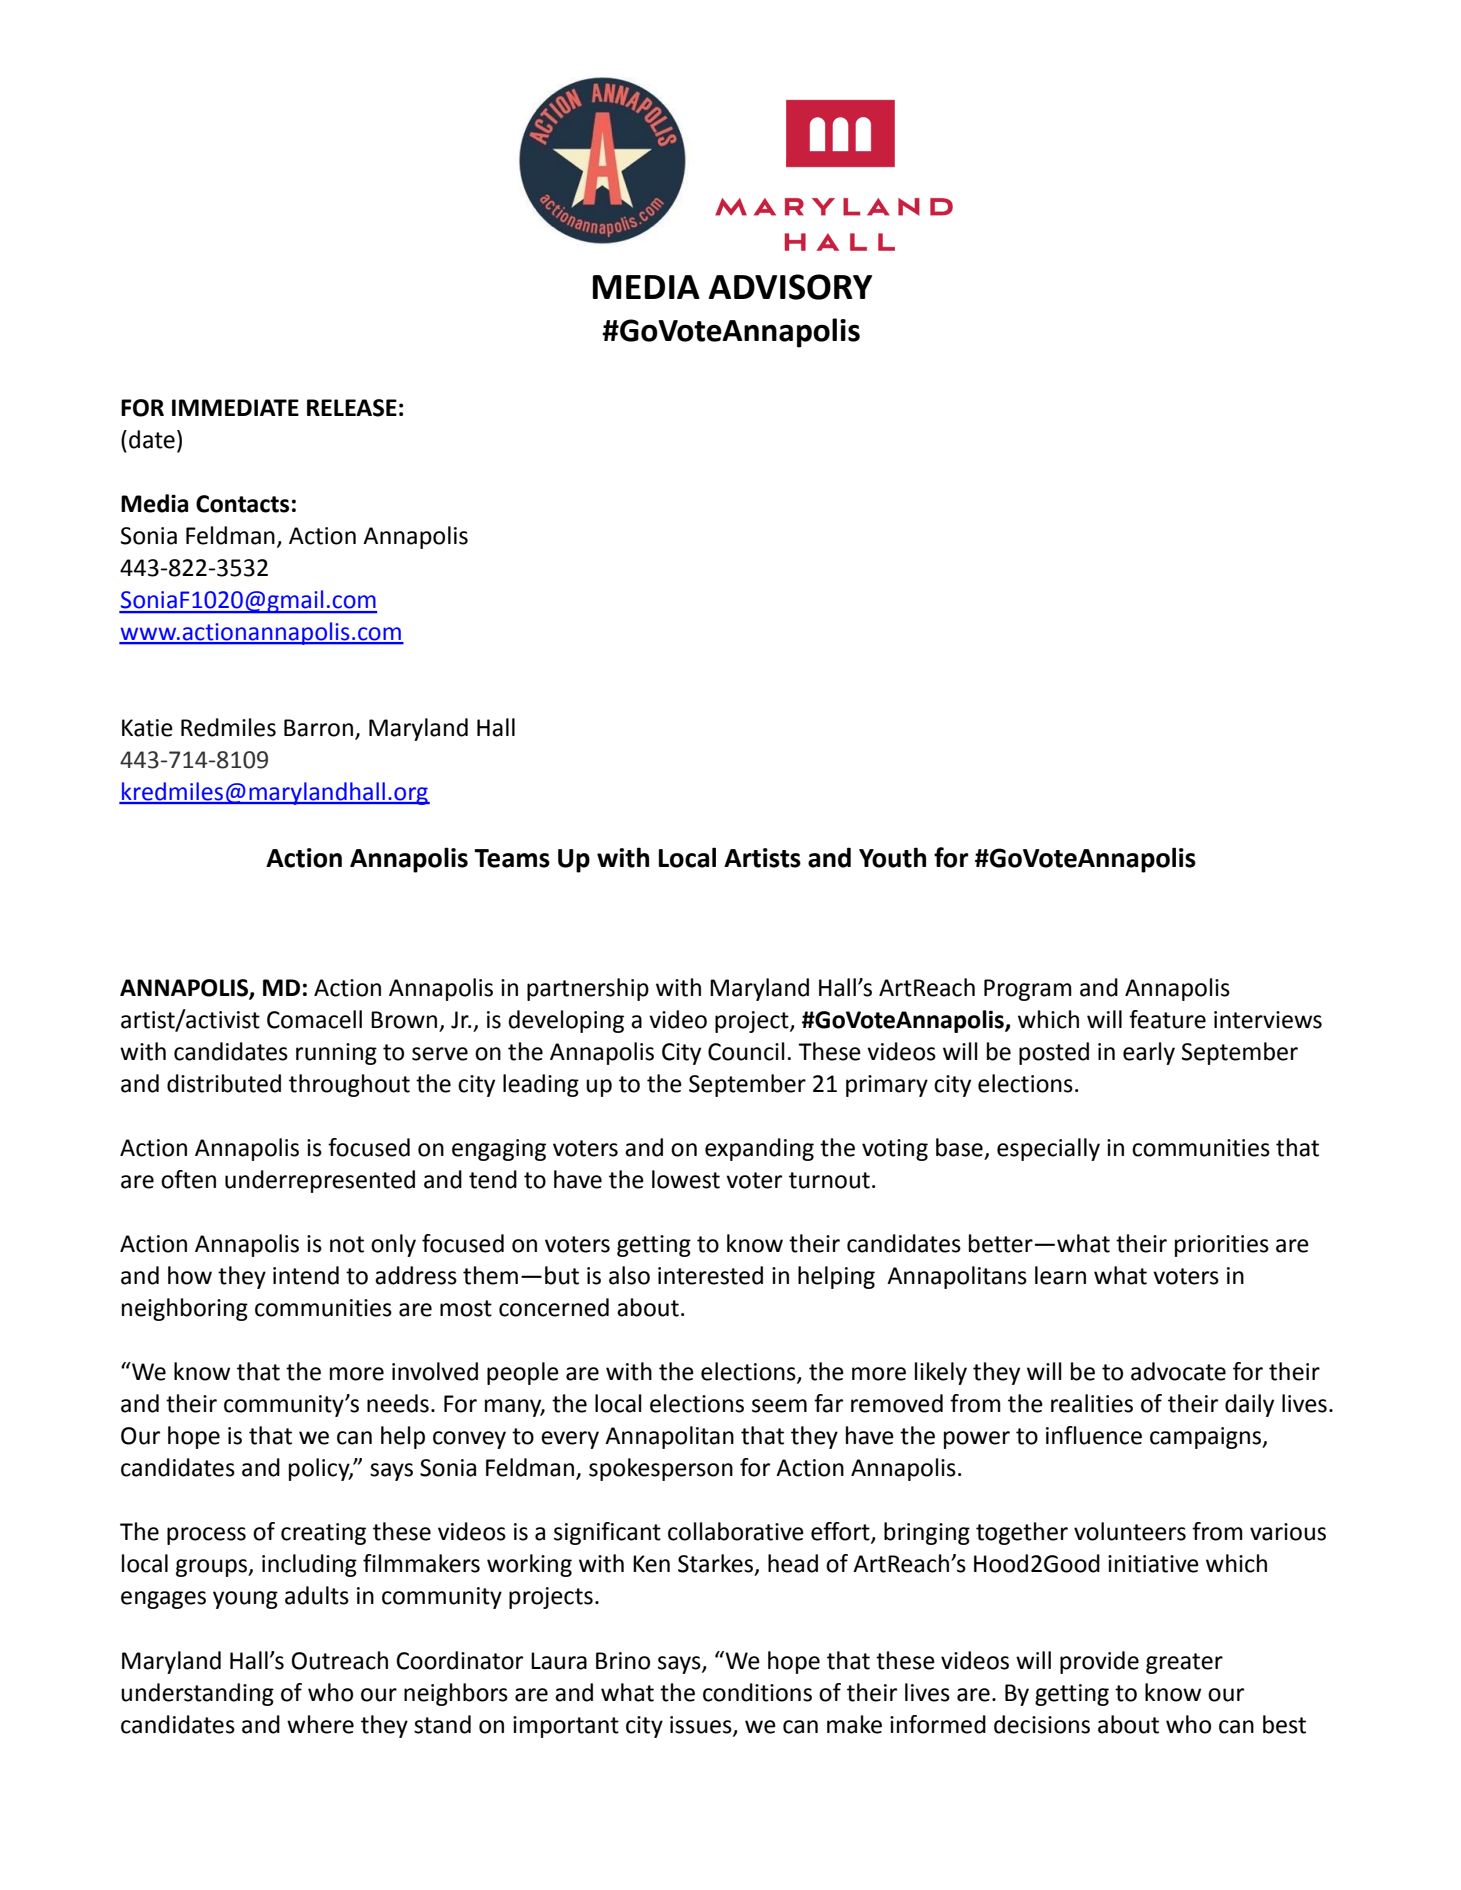  What do you see at coordinates (892, 857) in the image?
I see `Youth` at bounding box center [892, 857].
